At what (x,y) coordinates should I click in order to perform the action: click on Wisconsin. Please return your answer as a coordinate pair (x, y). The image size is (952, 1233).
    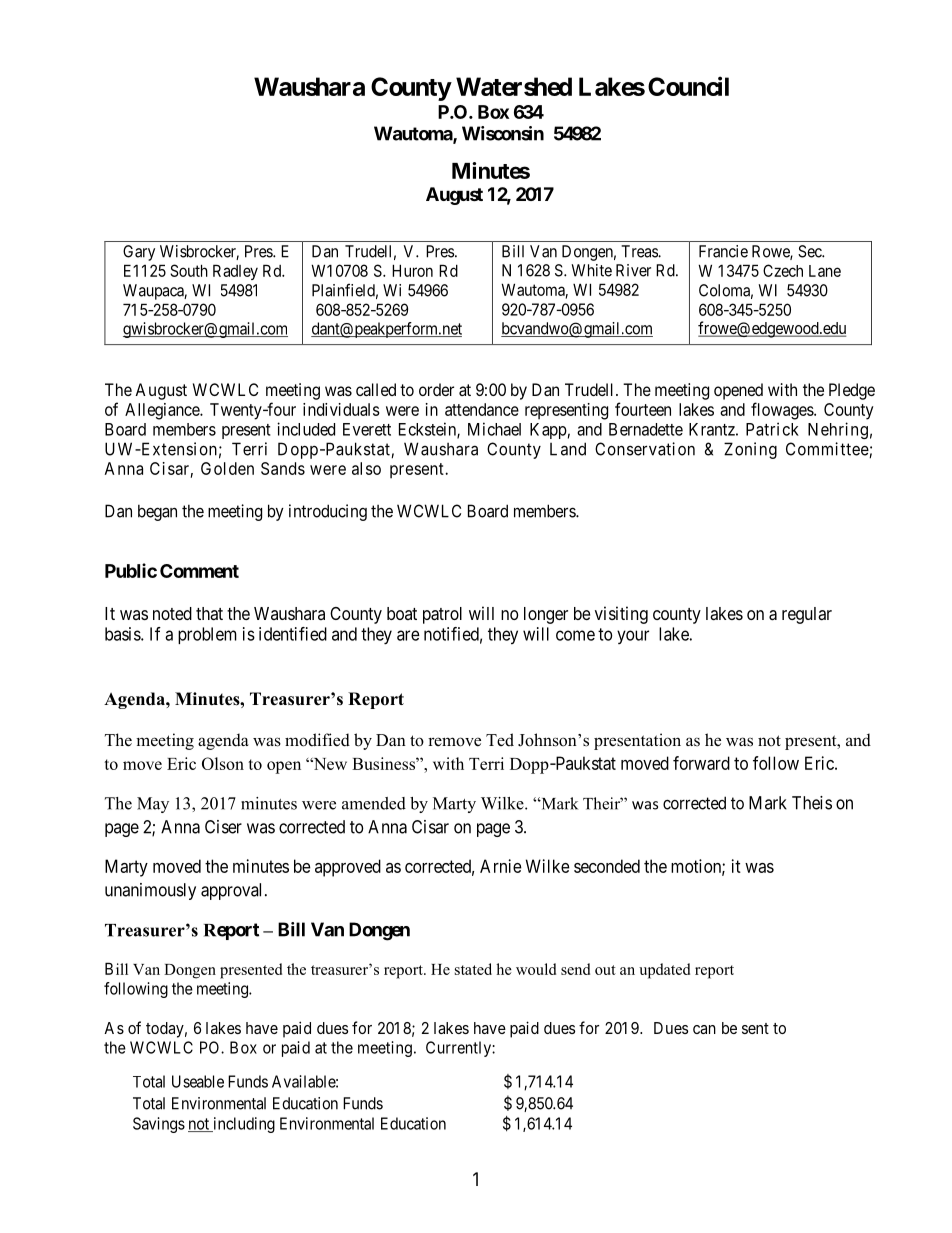
    Looking at the image, I should click on (503, 133).
